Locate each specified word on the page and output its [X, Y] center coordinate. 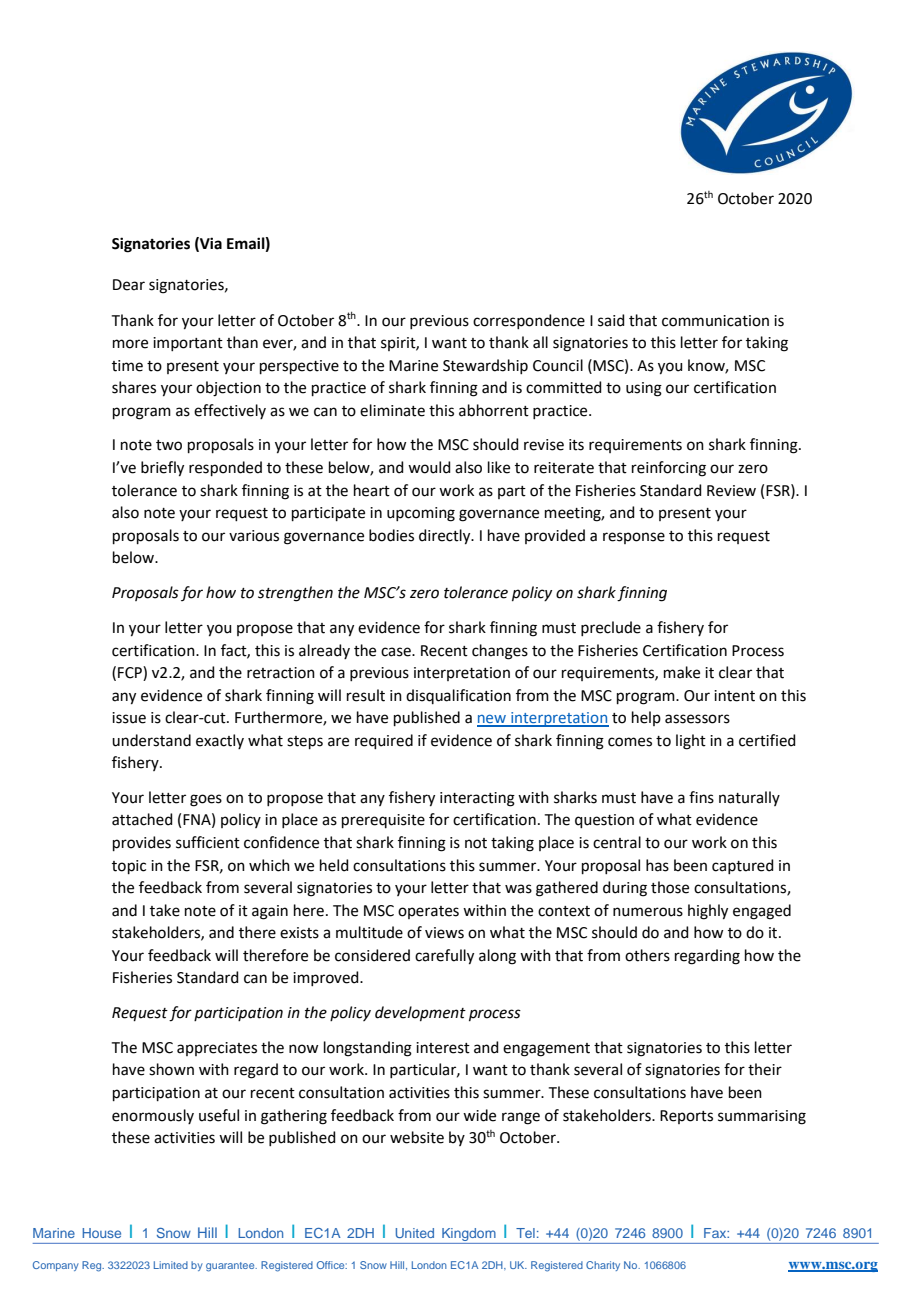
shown [171, 1069]
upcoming [421, 514]
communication [715, 321]
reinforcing [669, 469]
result [366, 695]
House [101, 1233]
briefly [162, 469]
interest [443, 1048]
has [657, 865]
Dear [129, 285]
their [765, 1069]
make [682, 672]
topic [129, 867]
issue [129, 718]
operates [428, 912]
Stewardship [485, 366]
